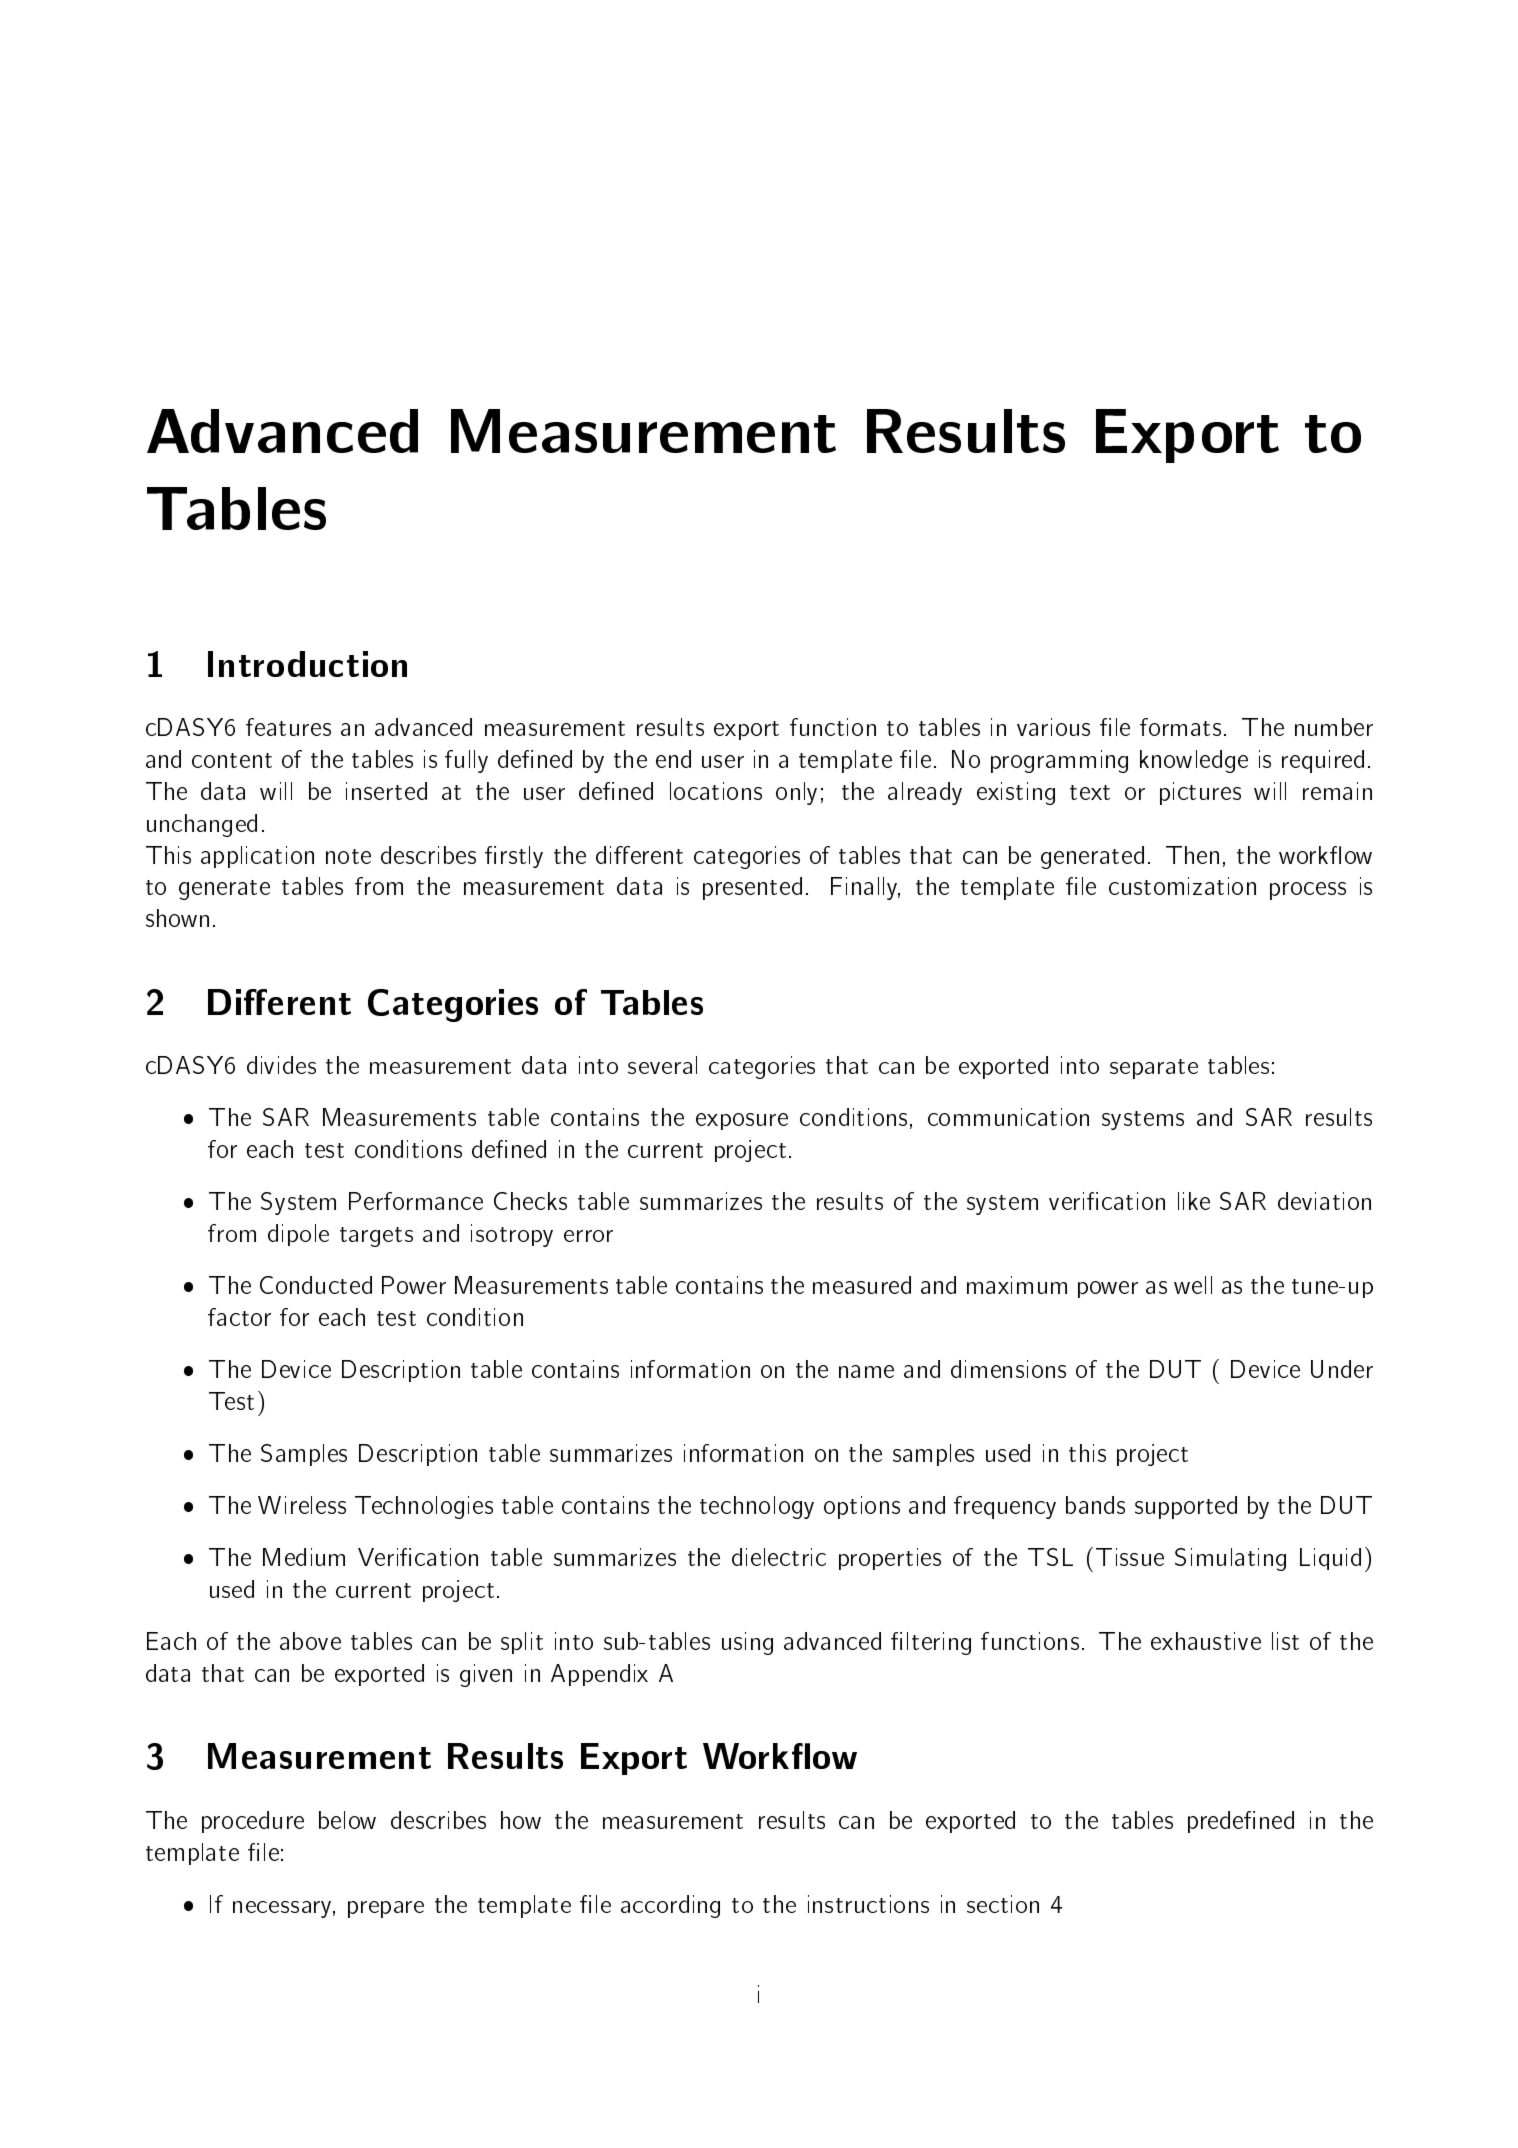  Describe the element at coordinates (1180, 727) in the image. I see `formats` at that location.
